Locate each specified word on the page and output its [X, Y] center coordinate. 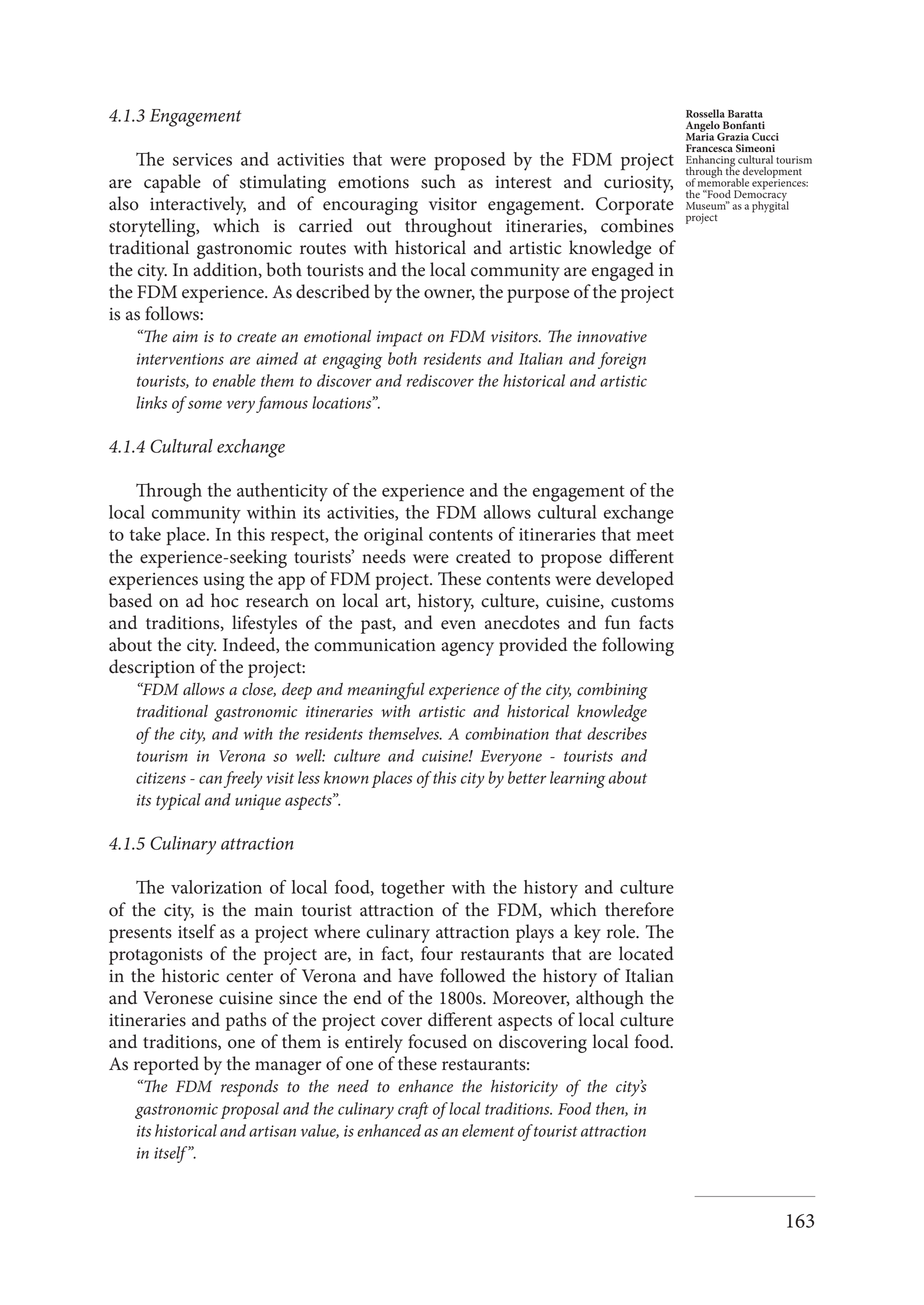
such [438, 181]
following [638, 646]
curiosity [638, 184]
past [377, 626]
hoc [225, 600]
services [202, 159]
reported [166, 1065]
